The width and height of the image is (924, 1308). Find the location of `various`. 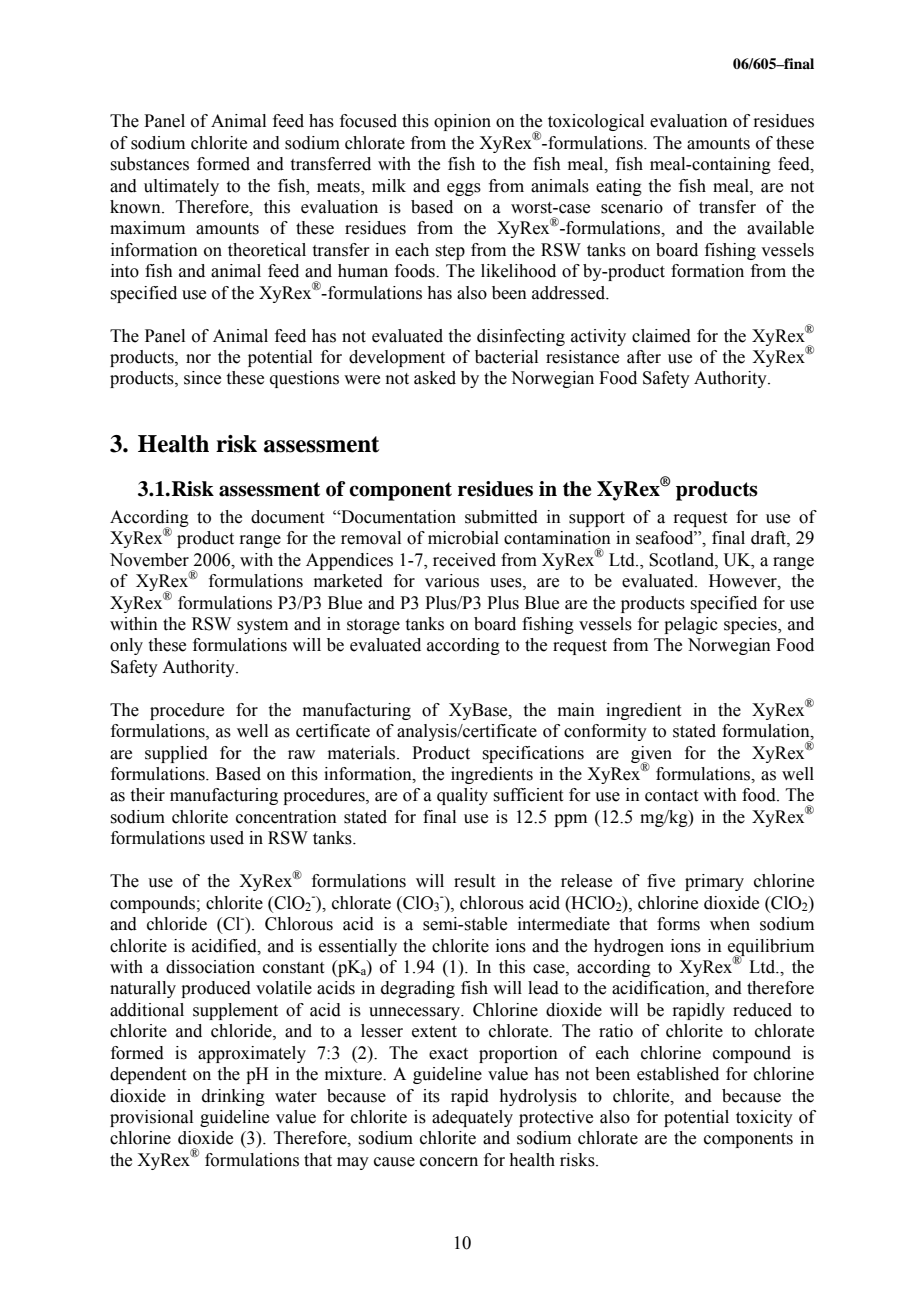

various is located at coordinates (452, 581).
